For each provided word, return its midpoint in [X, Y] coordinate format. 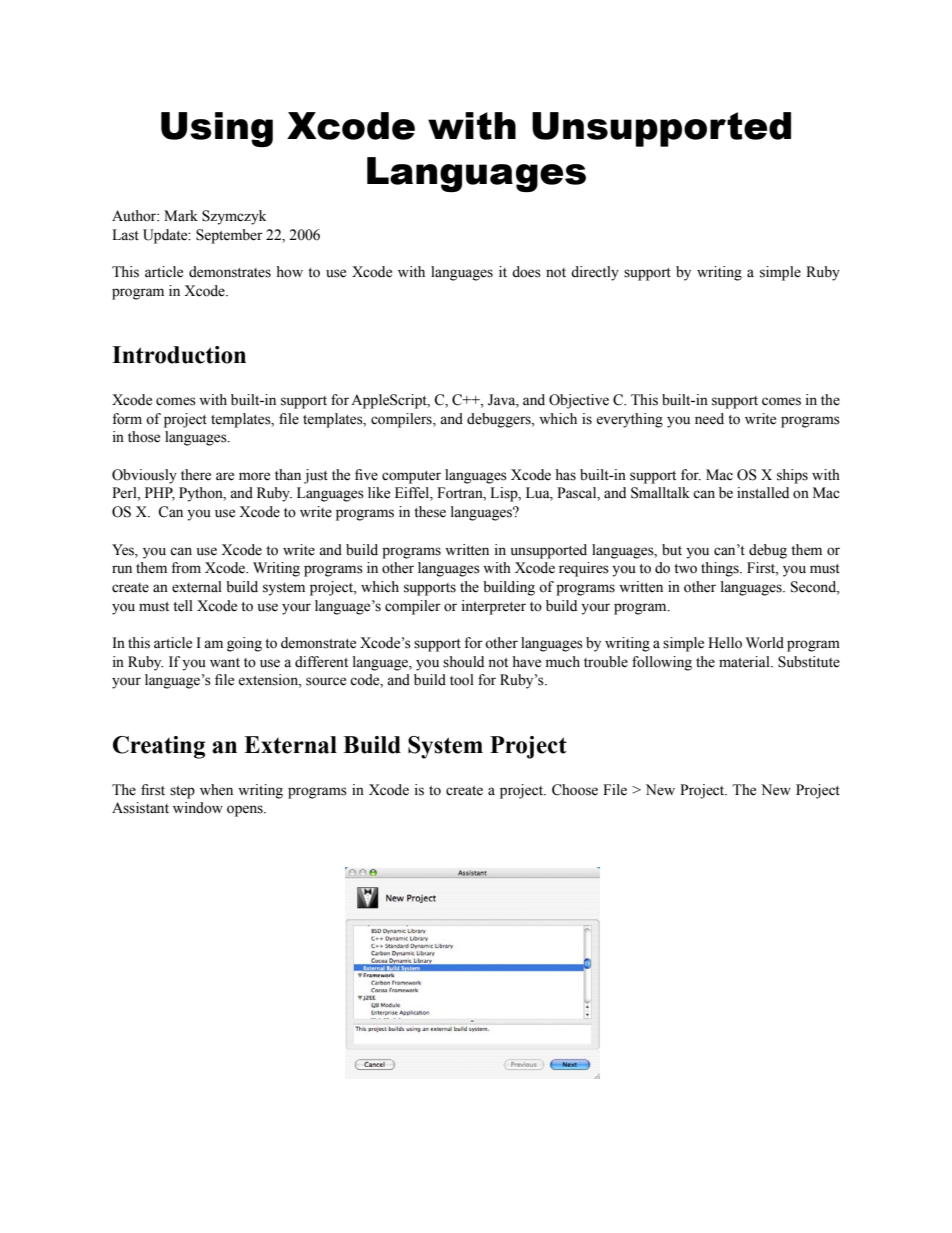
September [229, 236]
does [526, 272]
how [289, 272]
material [745, 662]
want [225, 662]
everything [629, 420]
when [216, 790]
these [430, 512]
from [186, 568]
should [463, 662]
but [672, 550]
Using [217, 129]
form [127, 419]
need [709, 419]
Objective [579, 401]
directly [595, 273]
